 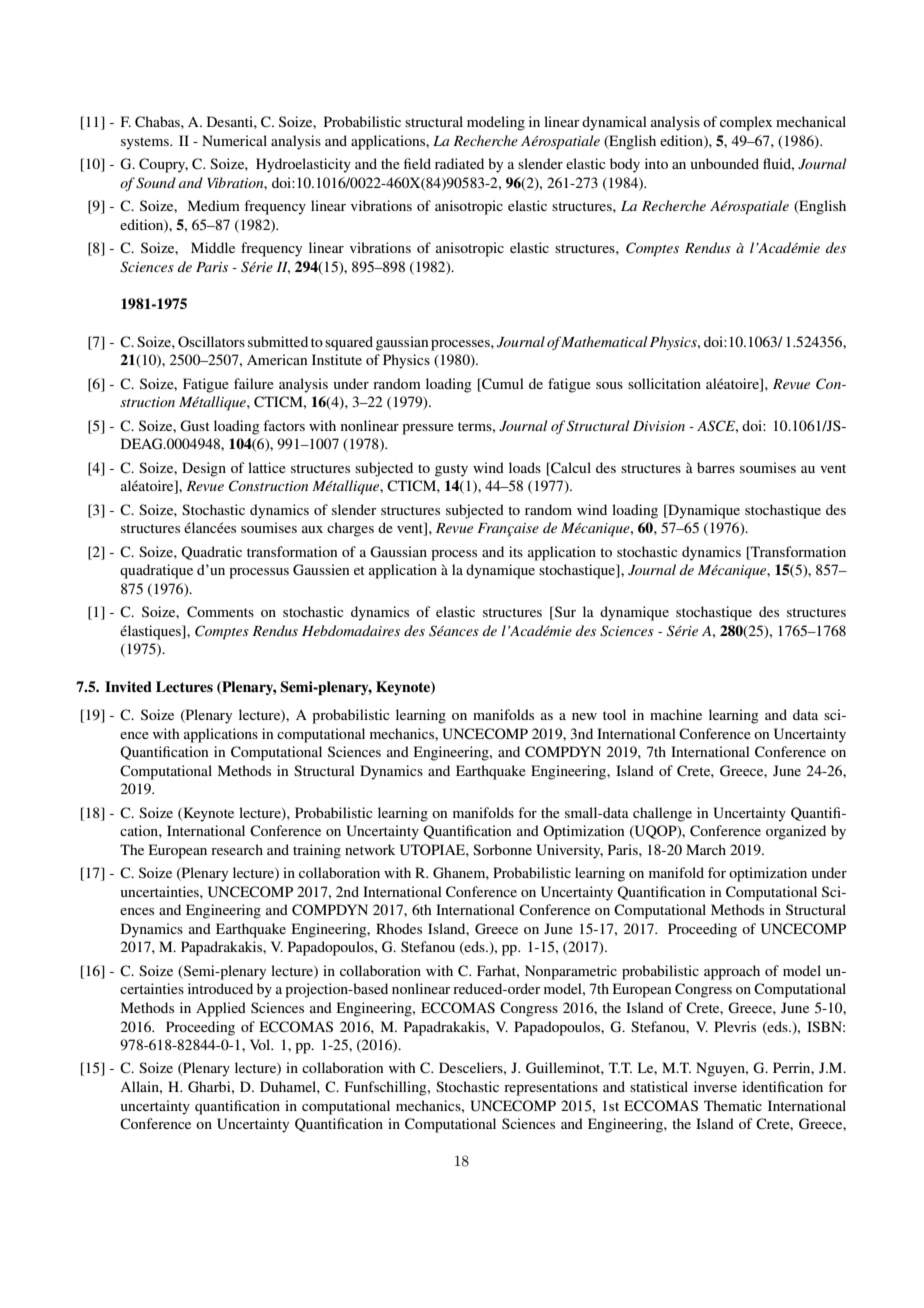 What do you see at coordinates (659, 426) in the screenshot?
I see `Division` at bounding box center [659, 426].
